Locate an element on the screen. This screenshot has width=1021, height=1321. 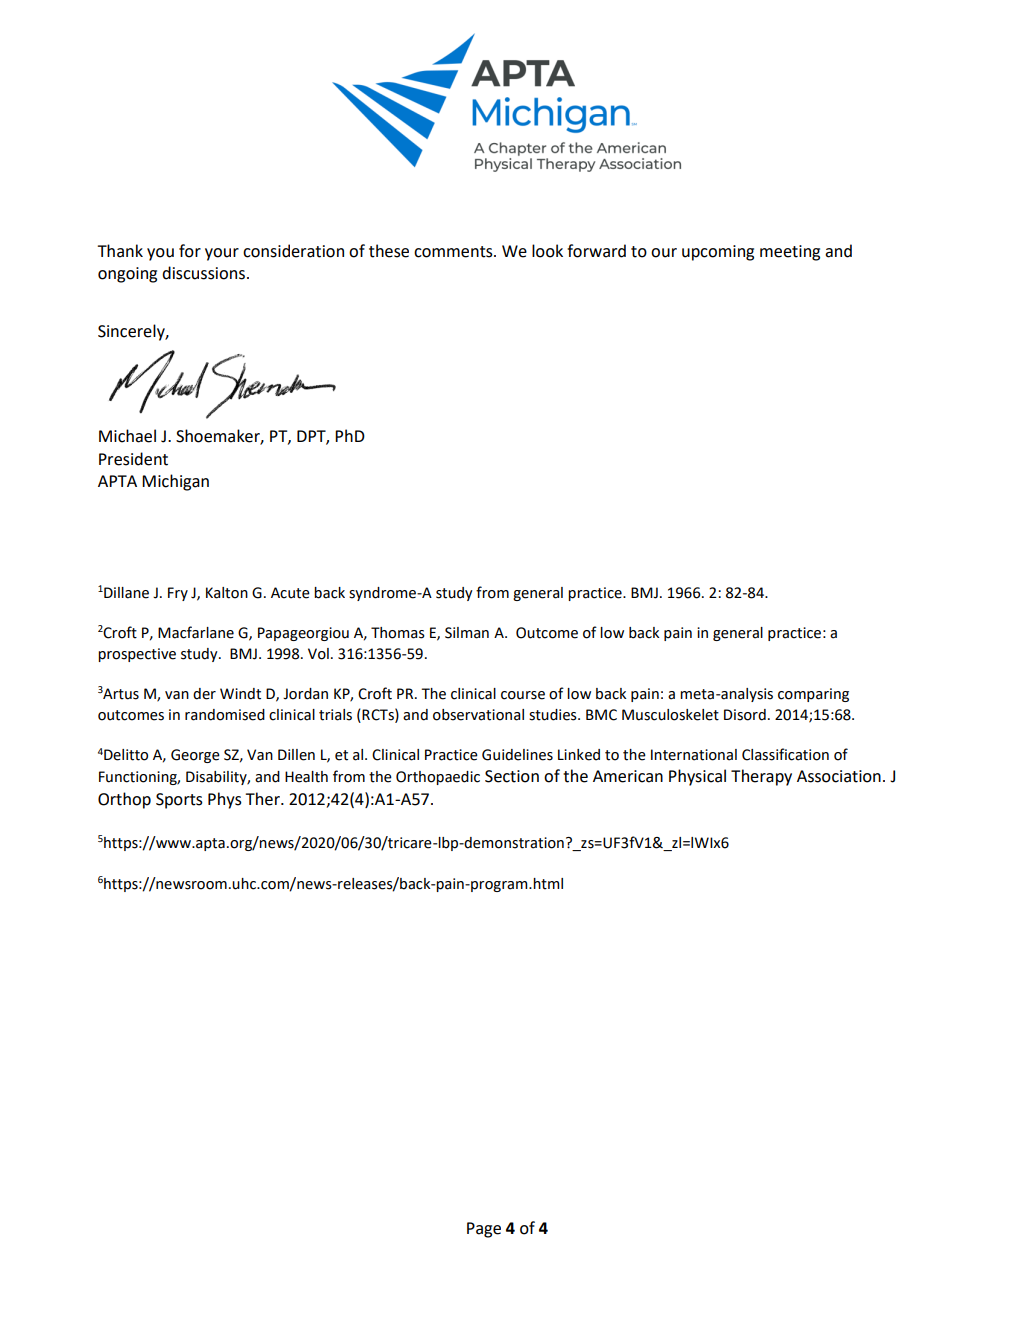
Michigan is located at coordinates (175, 482).
